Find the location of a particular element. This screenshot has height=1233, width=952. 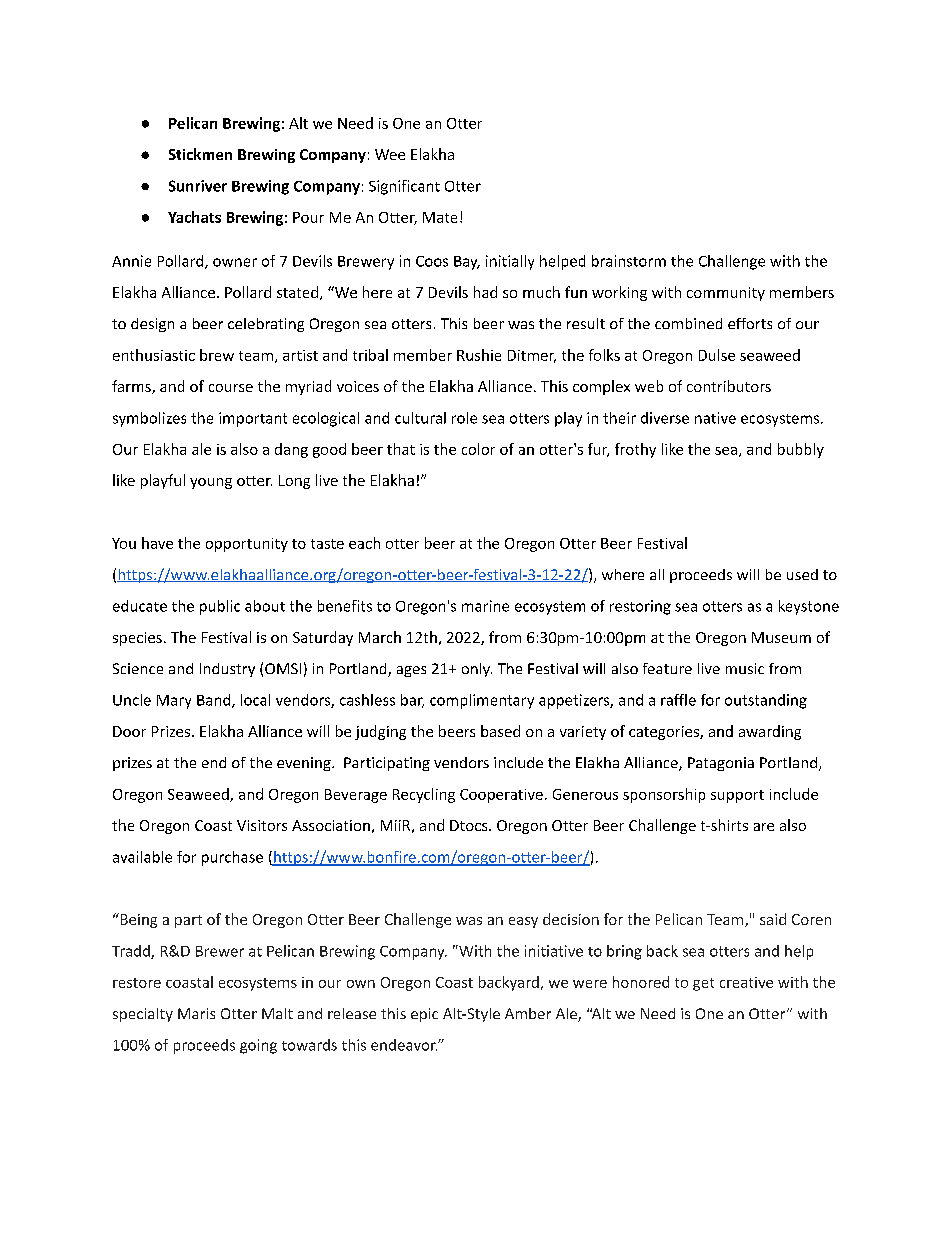

creative is located at coordinates (746, 982).
